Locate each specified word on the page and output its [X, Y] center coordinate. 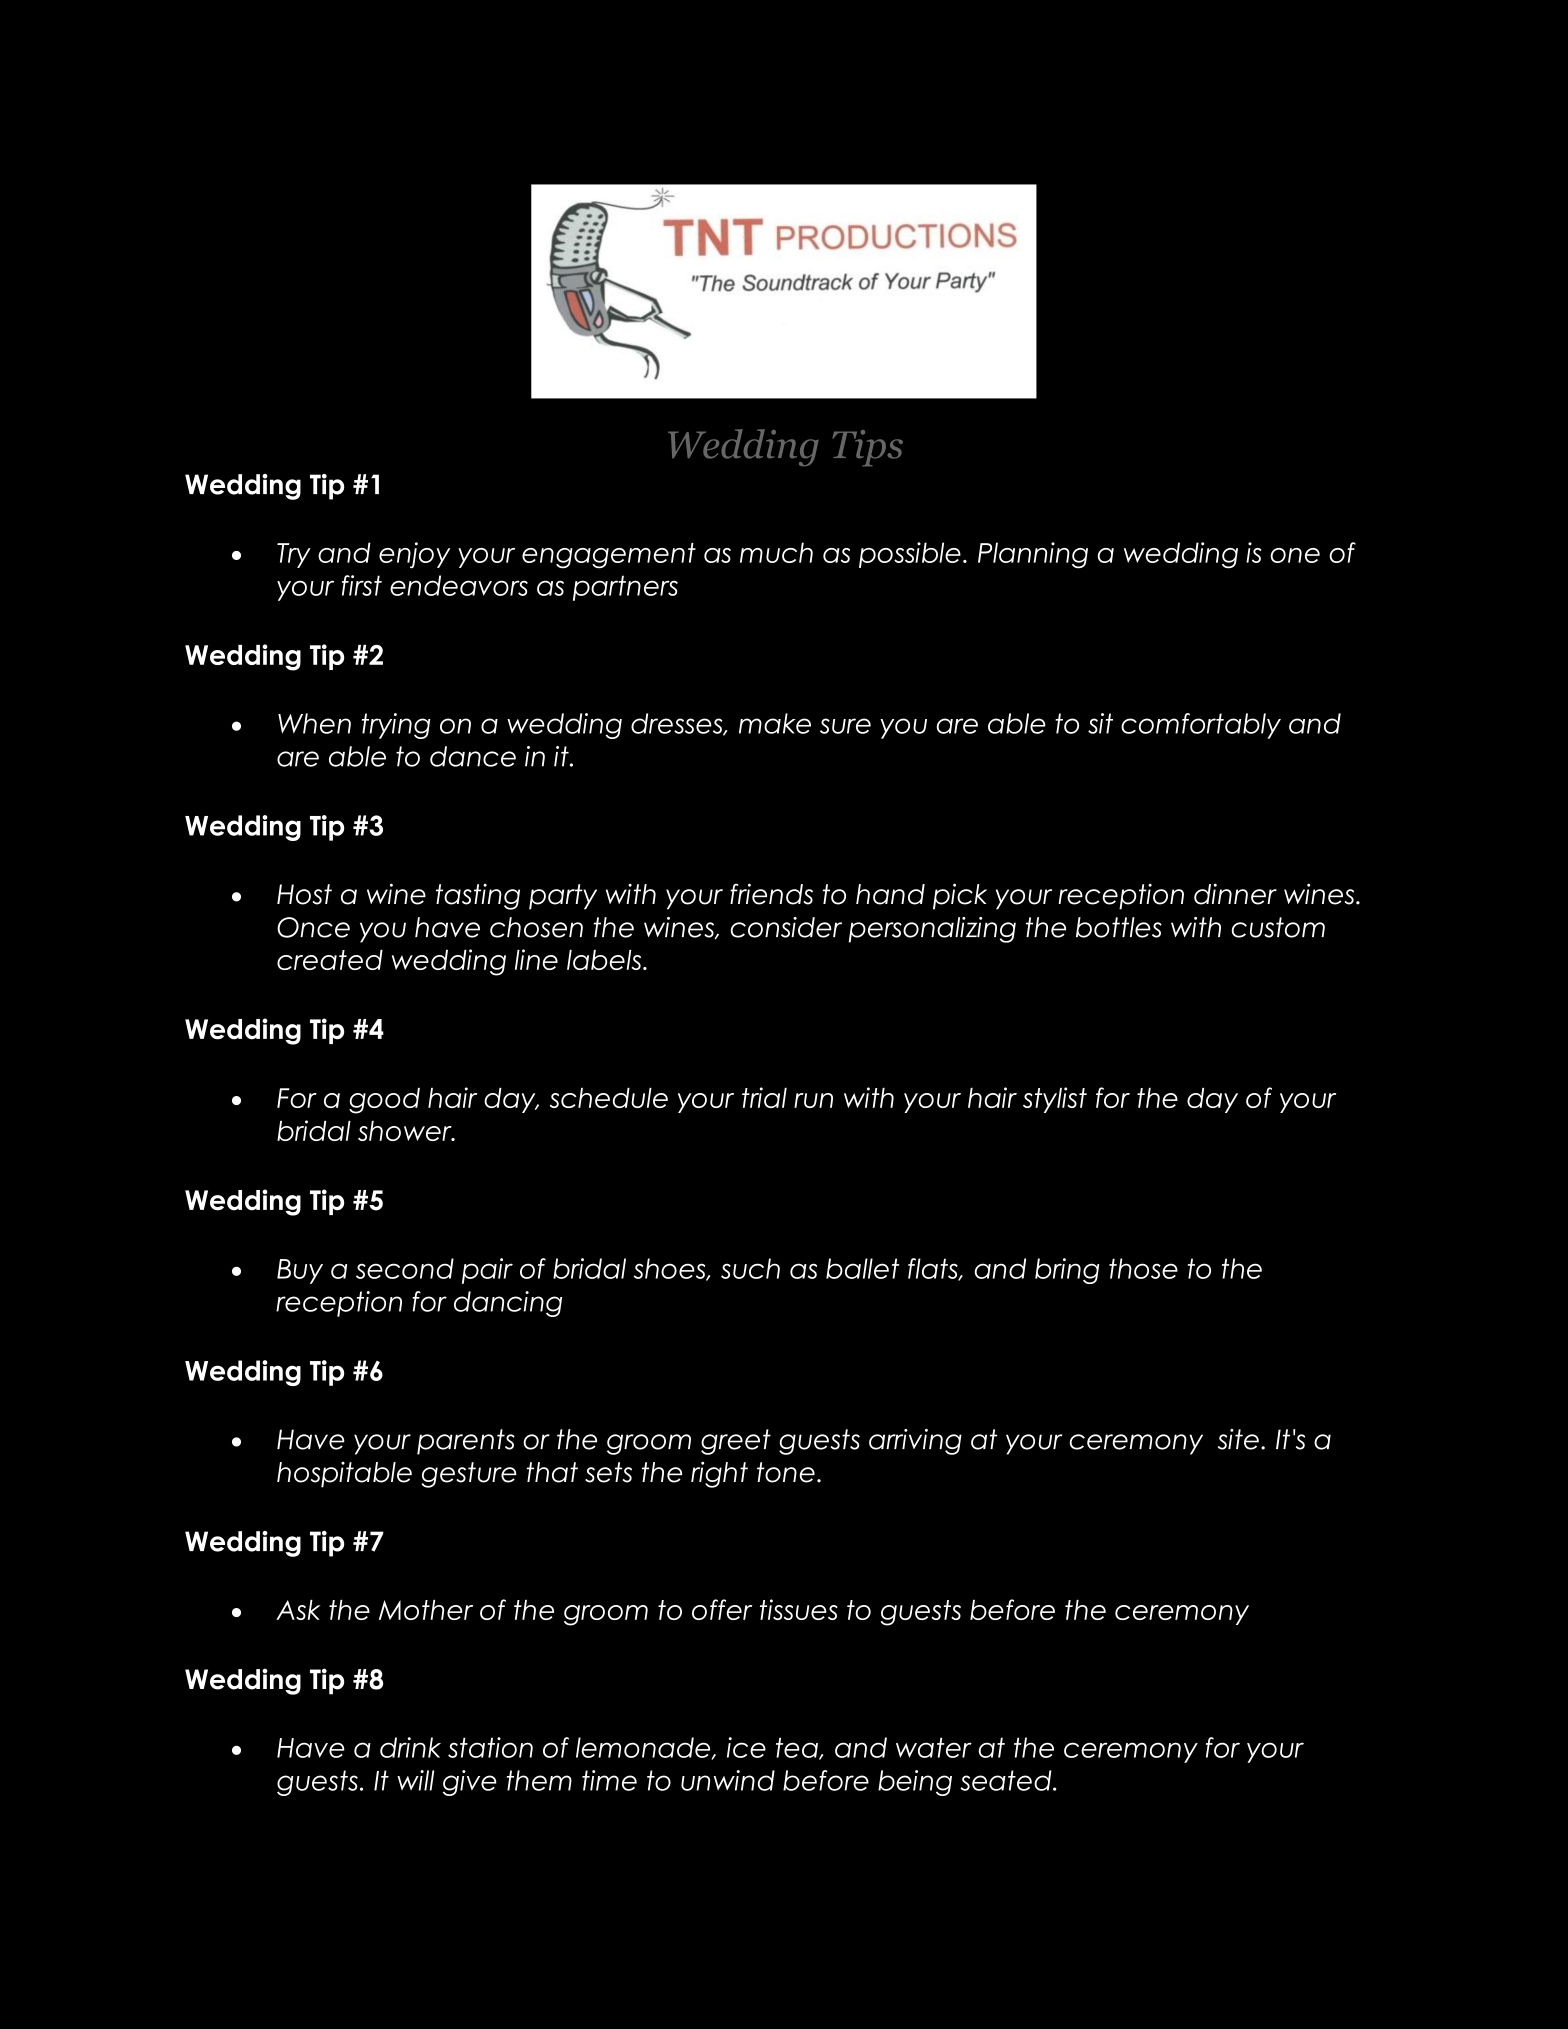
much [776, 552]
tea [798, 1748]
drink [410, 1747]
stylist [1055, 1100]
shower [406, 1131]
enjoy [414, 555]
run [813, 1100]
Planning [1033, 555]
